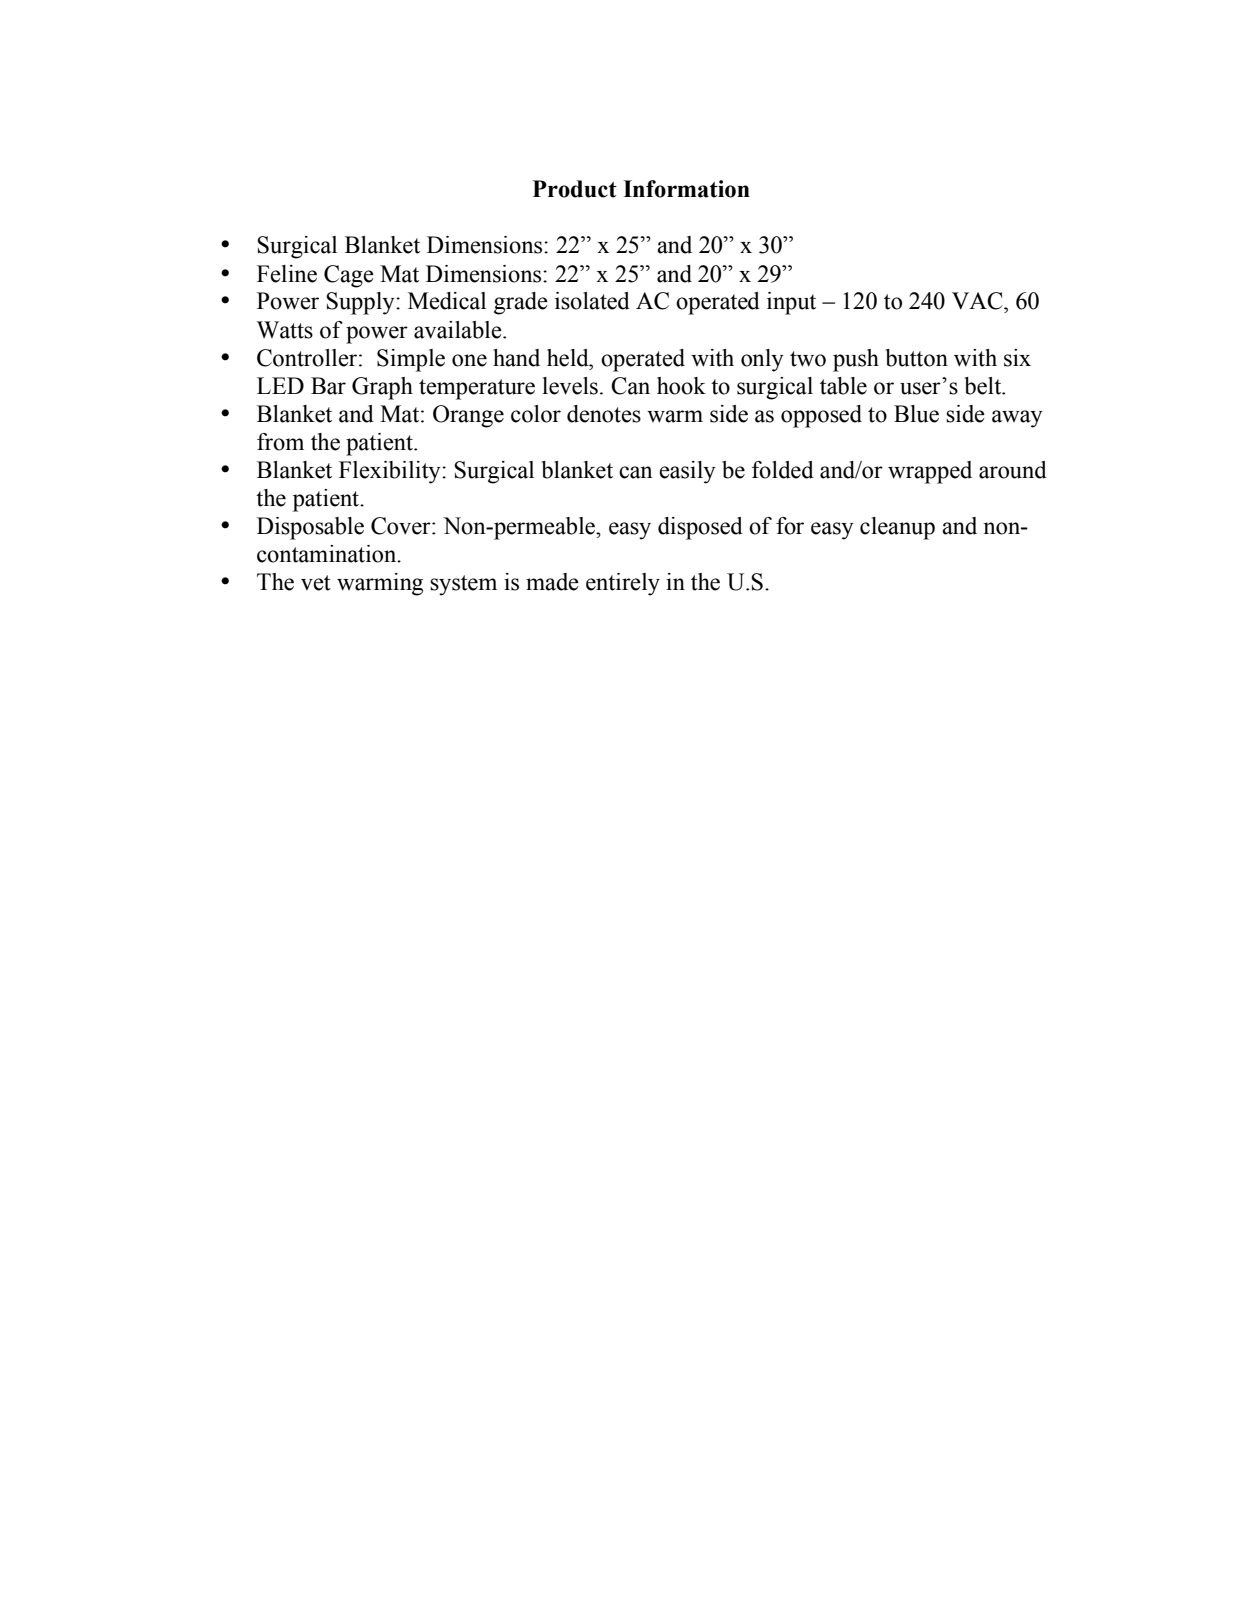  I want to click on from, so click(280, 442).
